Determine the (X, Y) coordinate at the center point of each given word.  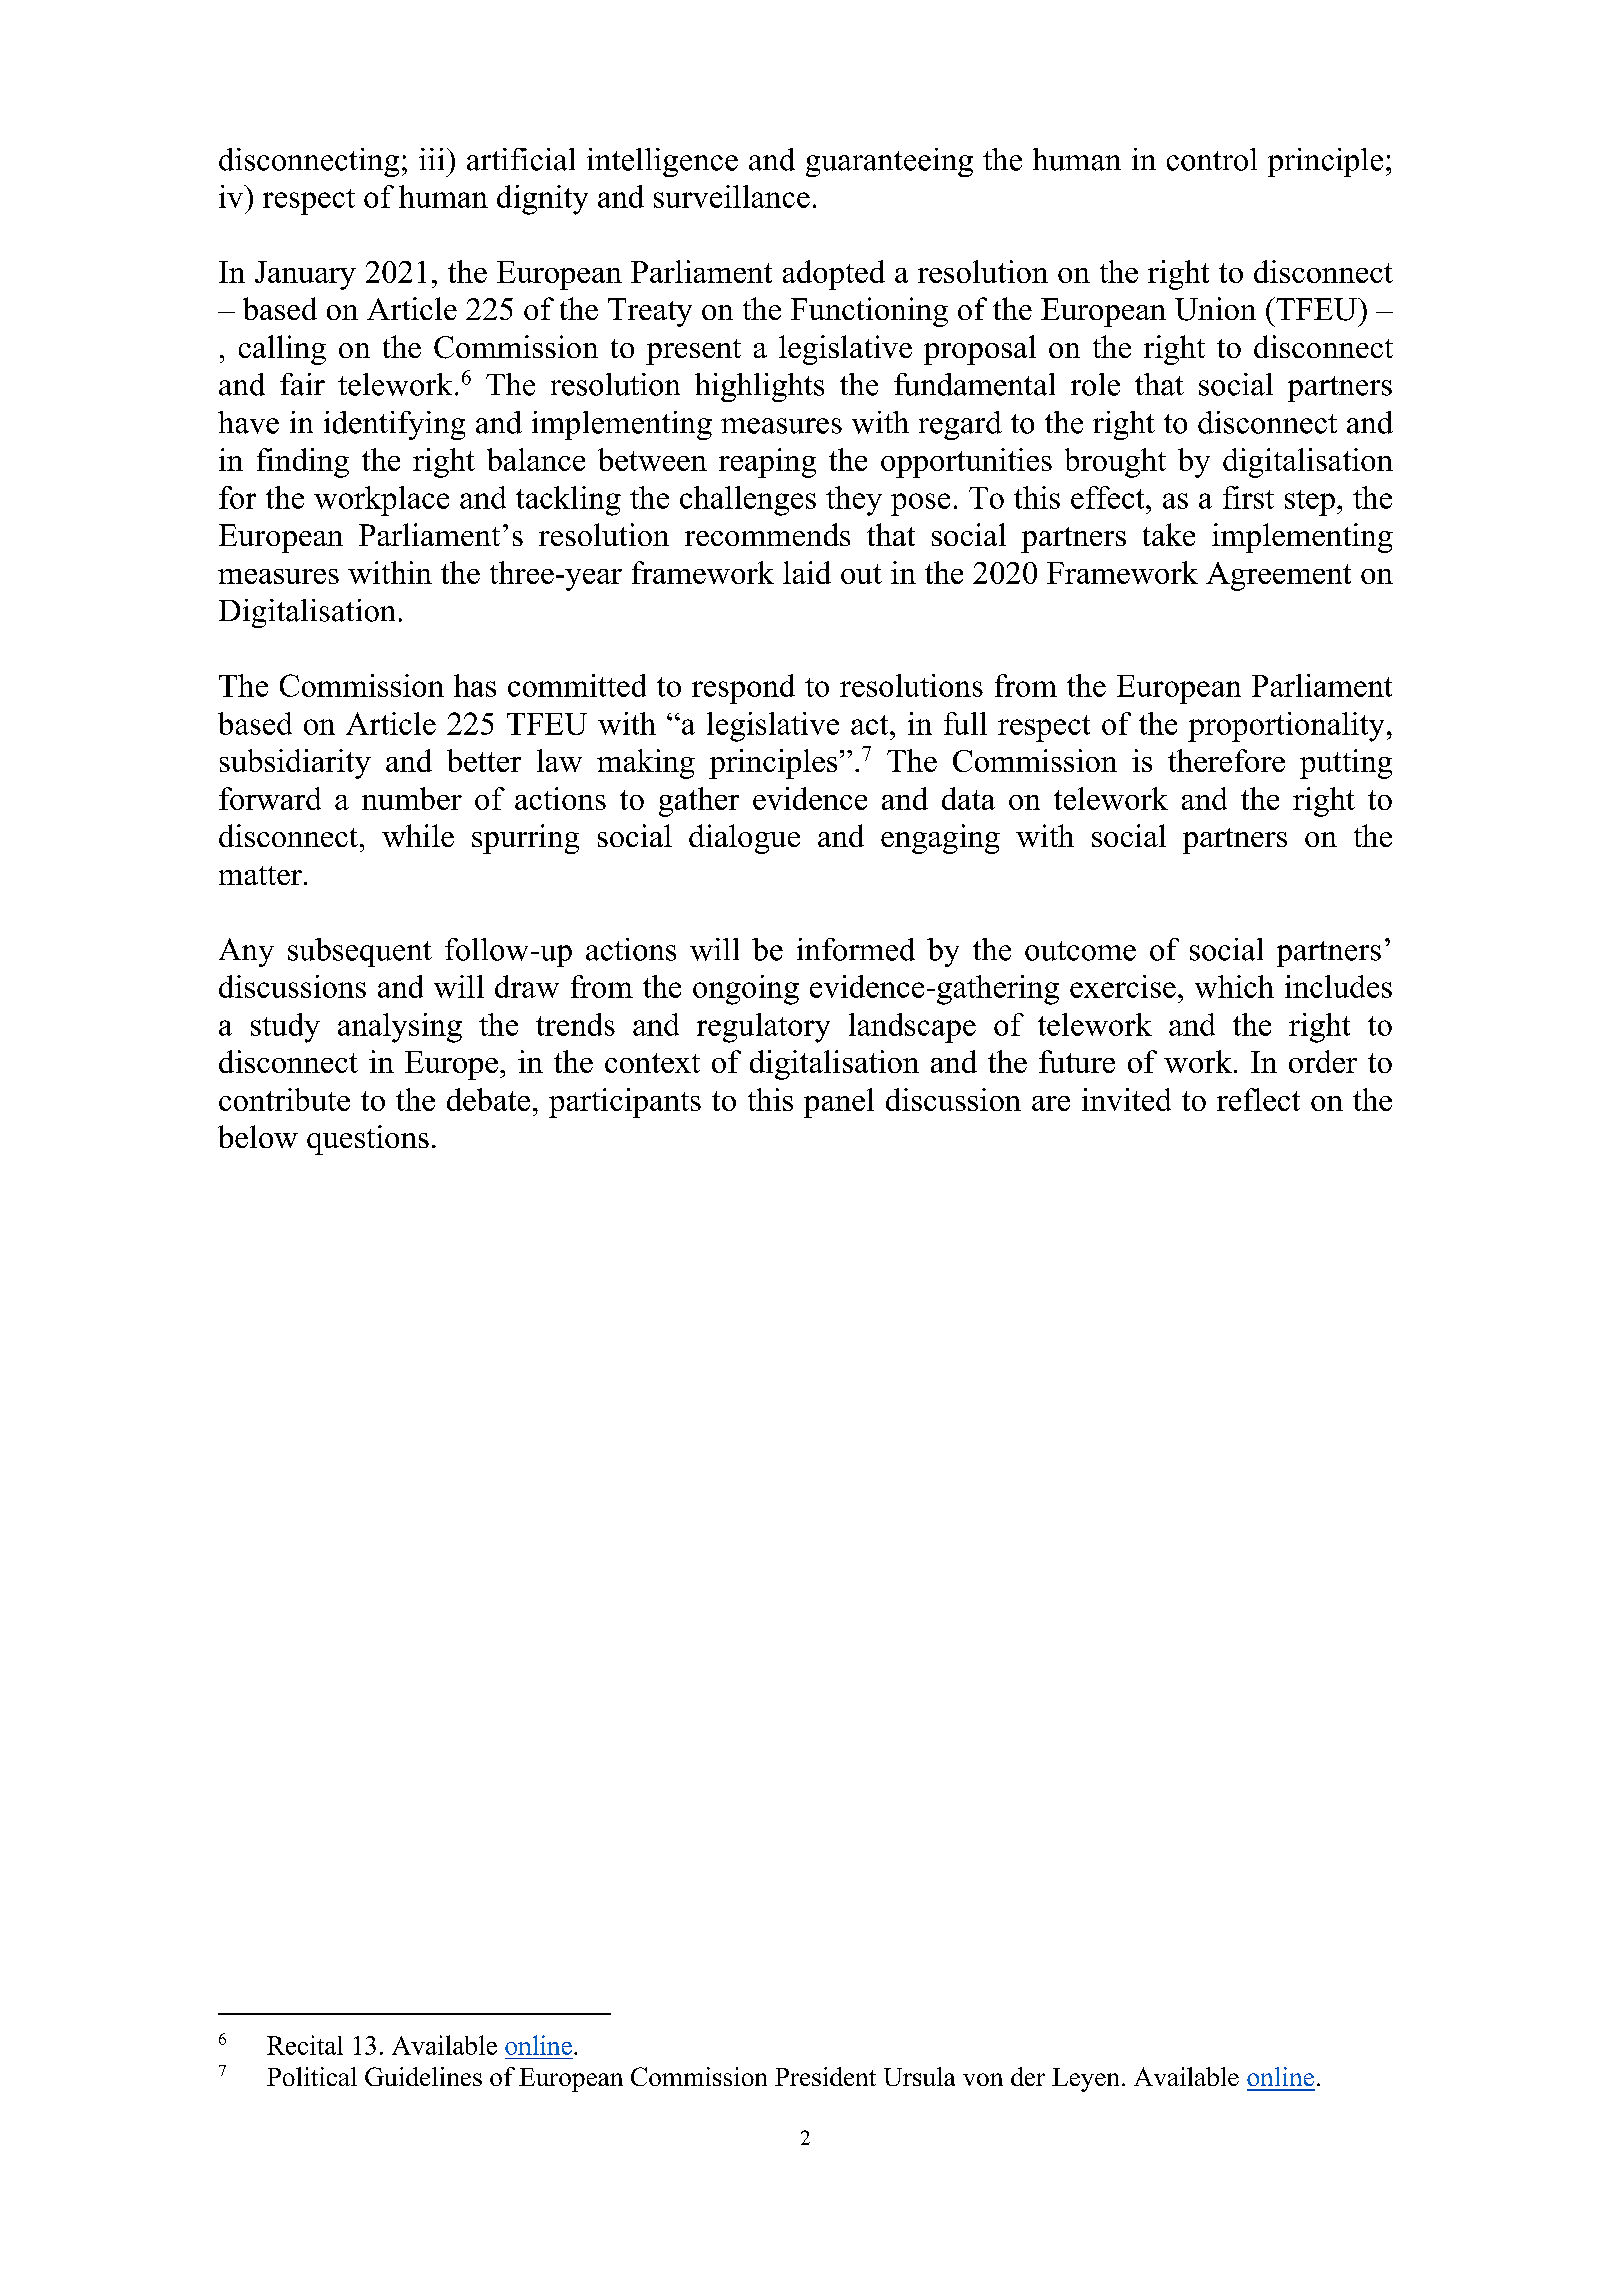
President (825, 2076)
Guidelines (423, 2076)
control (1212, 159)
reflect (1258, 1099)
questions (368, 1140)
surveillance (732, 196)
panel (839, 1103)
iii (431, 159)
